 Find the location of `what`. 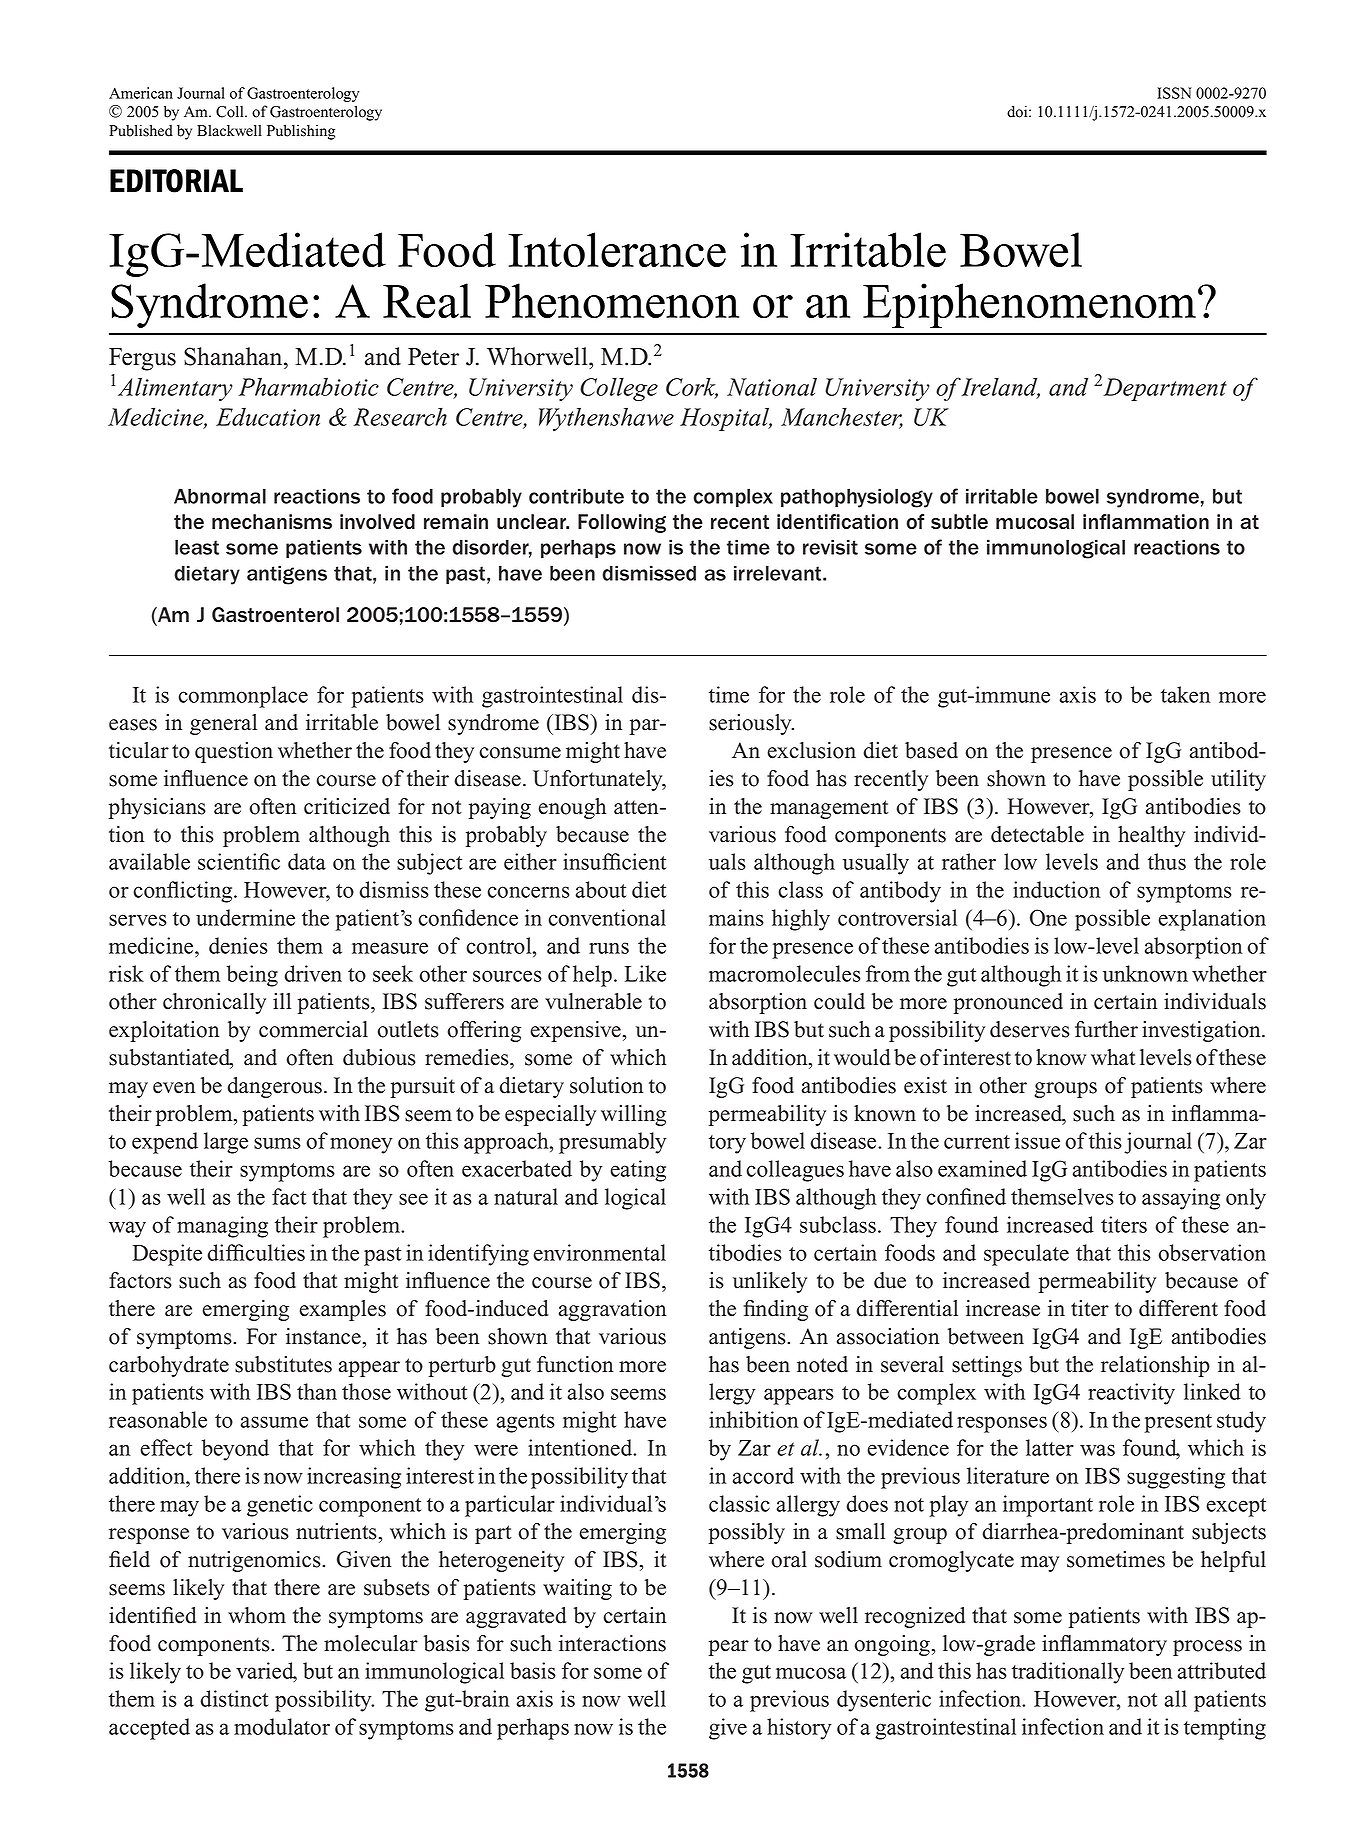

what is located at coordinates (1113, 1057).
